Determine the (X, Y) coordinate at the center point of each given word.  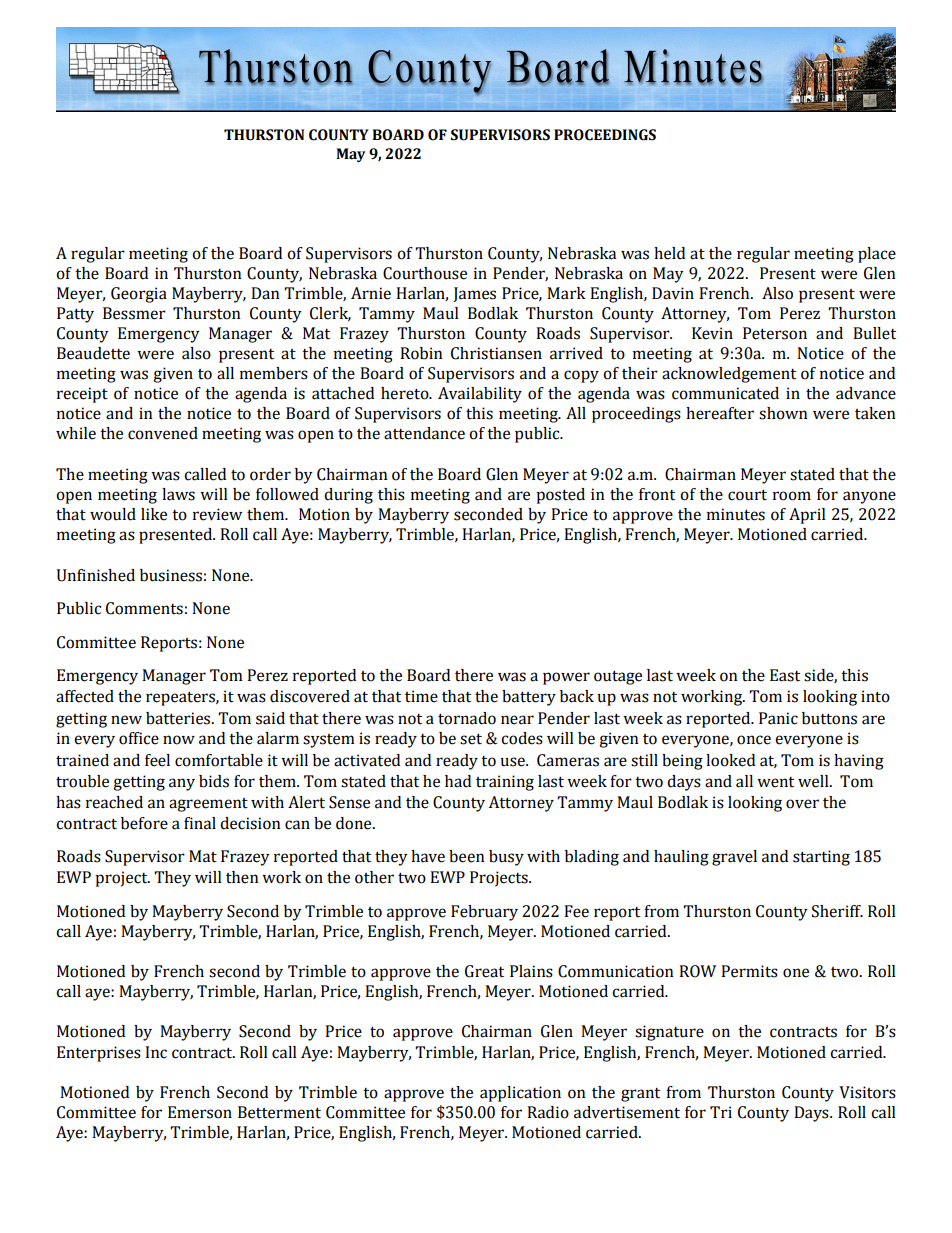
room (792, 496)
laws (178, 494)
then (242, 877)
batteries (179, 718)
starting (821, 858)
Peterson (775, 333)
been (467, 856)
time (421, 696)
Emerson (200, 1112)
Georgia (139, 295)
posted (560, 496)
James (474, 294)
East (785, 675)
